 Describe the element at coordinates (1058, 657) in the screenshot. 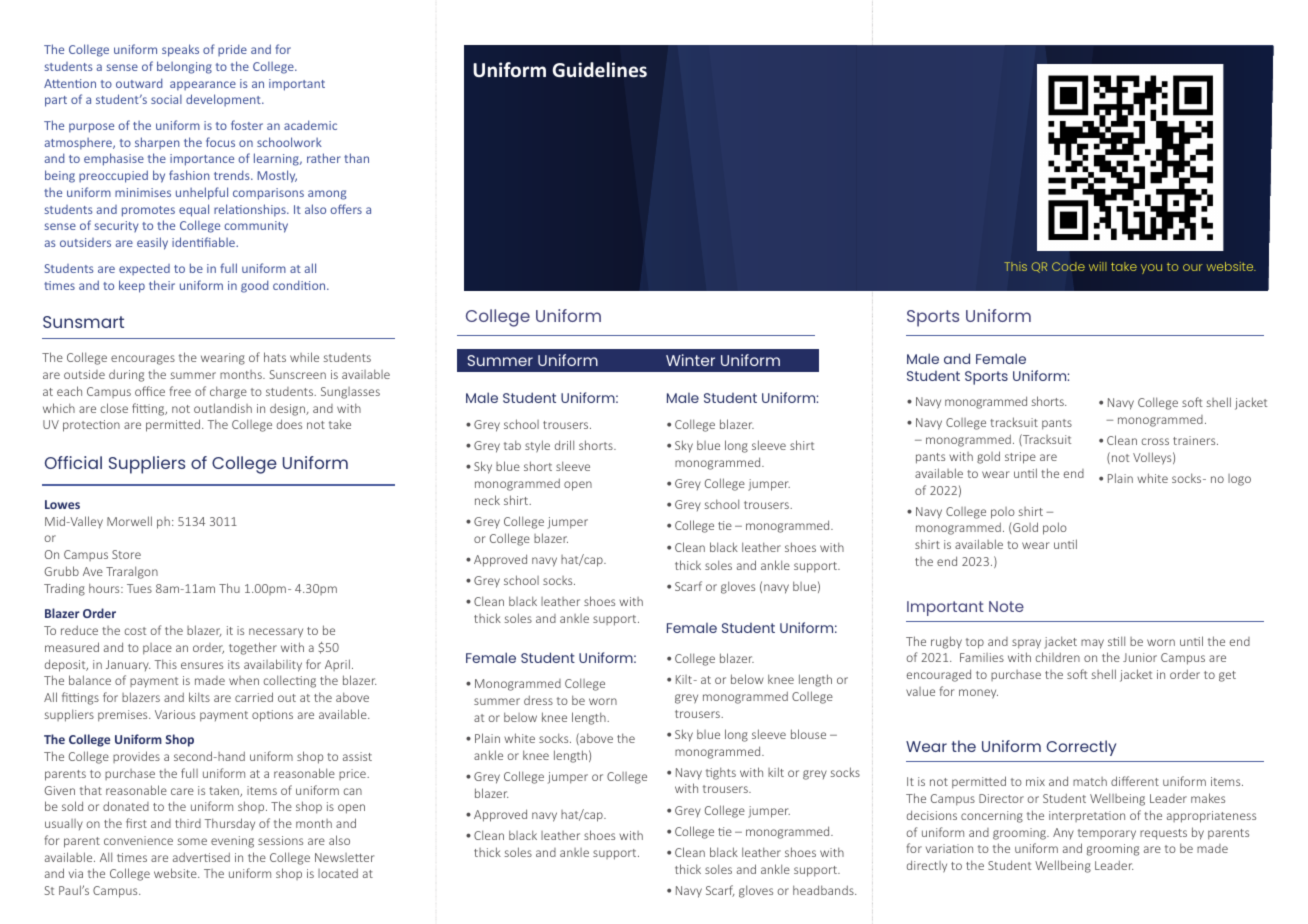

I see `children` at that location.
